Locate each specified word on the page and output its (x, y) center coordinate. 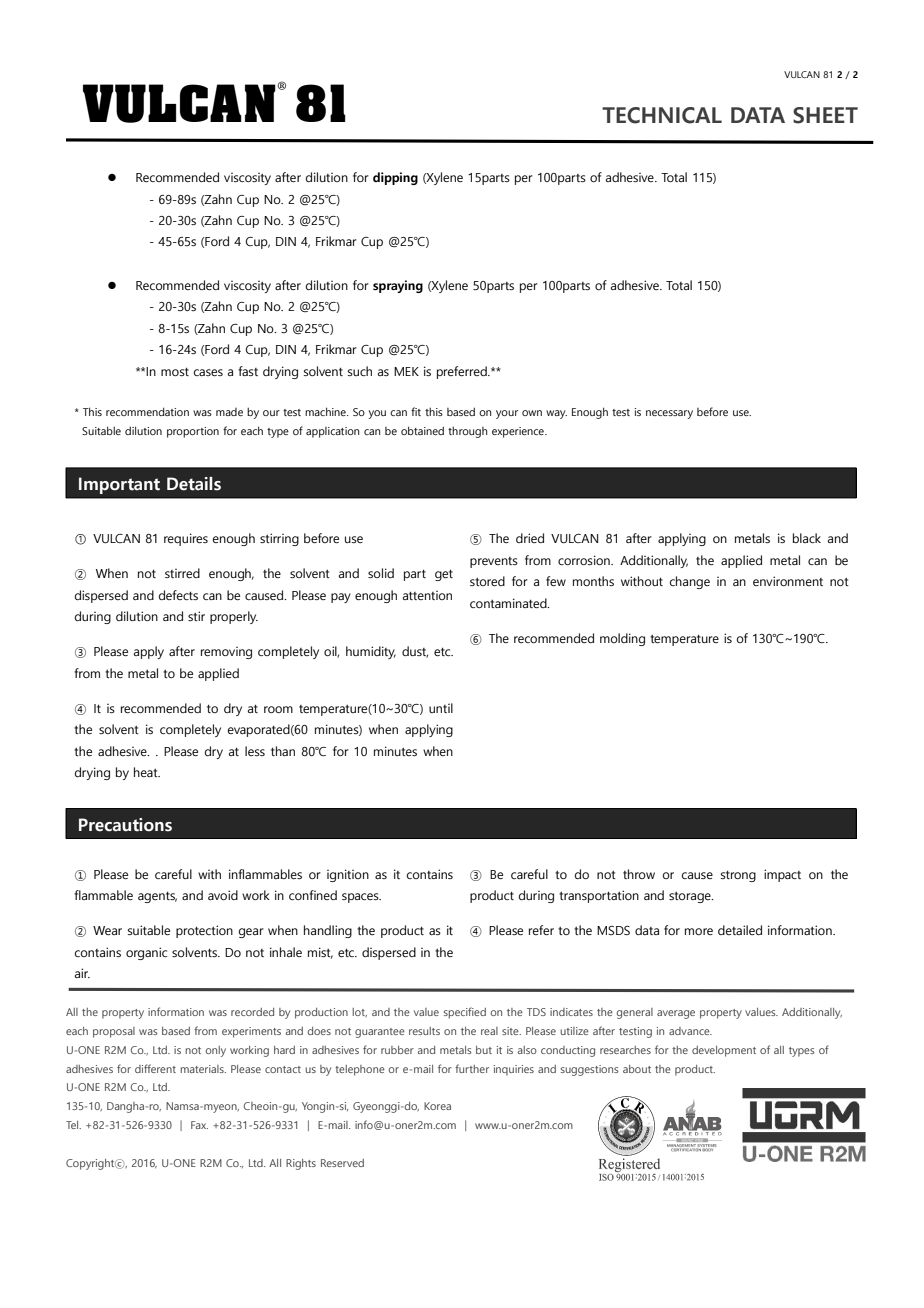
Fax (199, 1125)
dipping (395, 178)
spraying (398, 286)
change (690, 582)
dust (415, 652)
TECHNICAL (662, 115)
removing (226, 653)
